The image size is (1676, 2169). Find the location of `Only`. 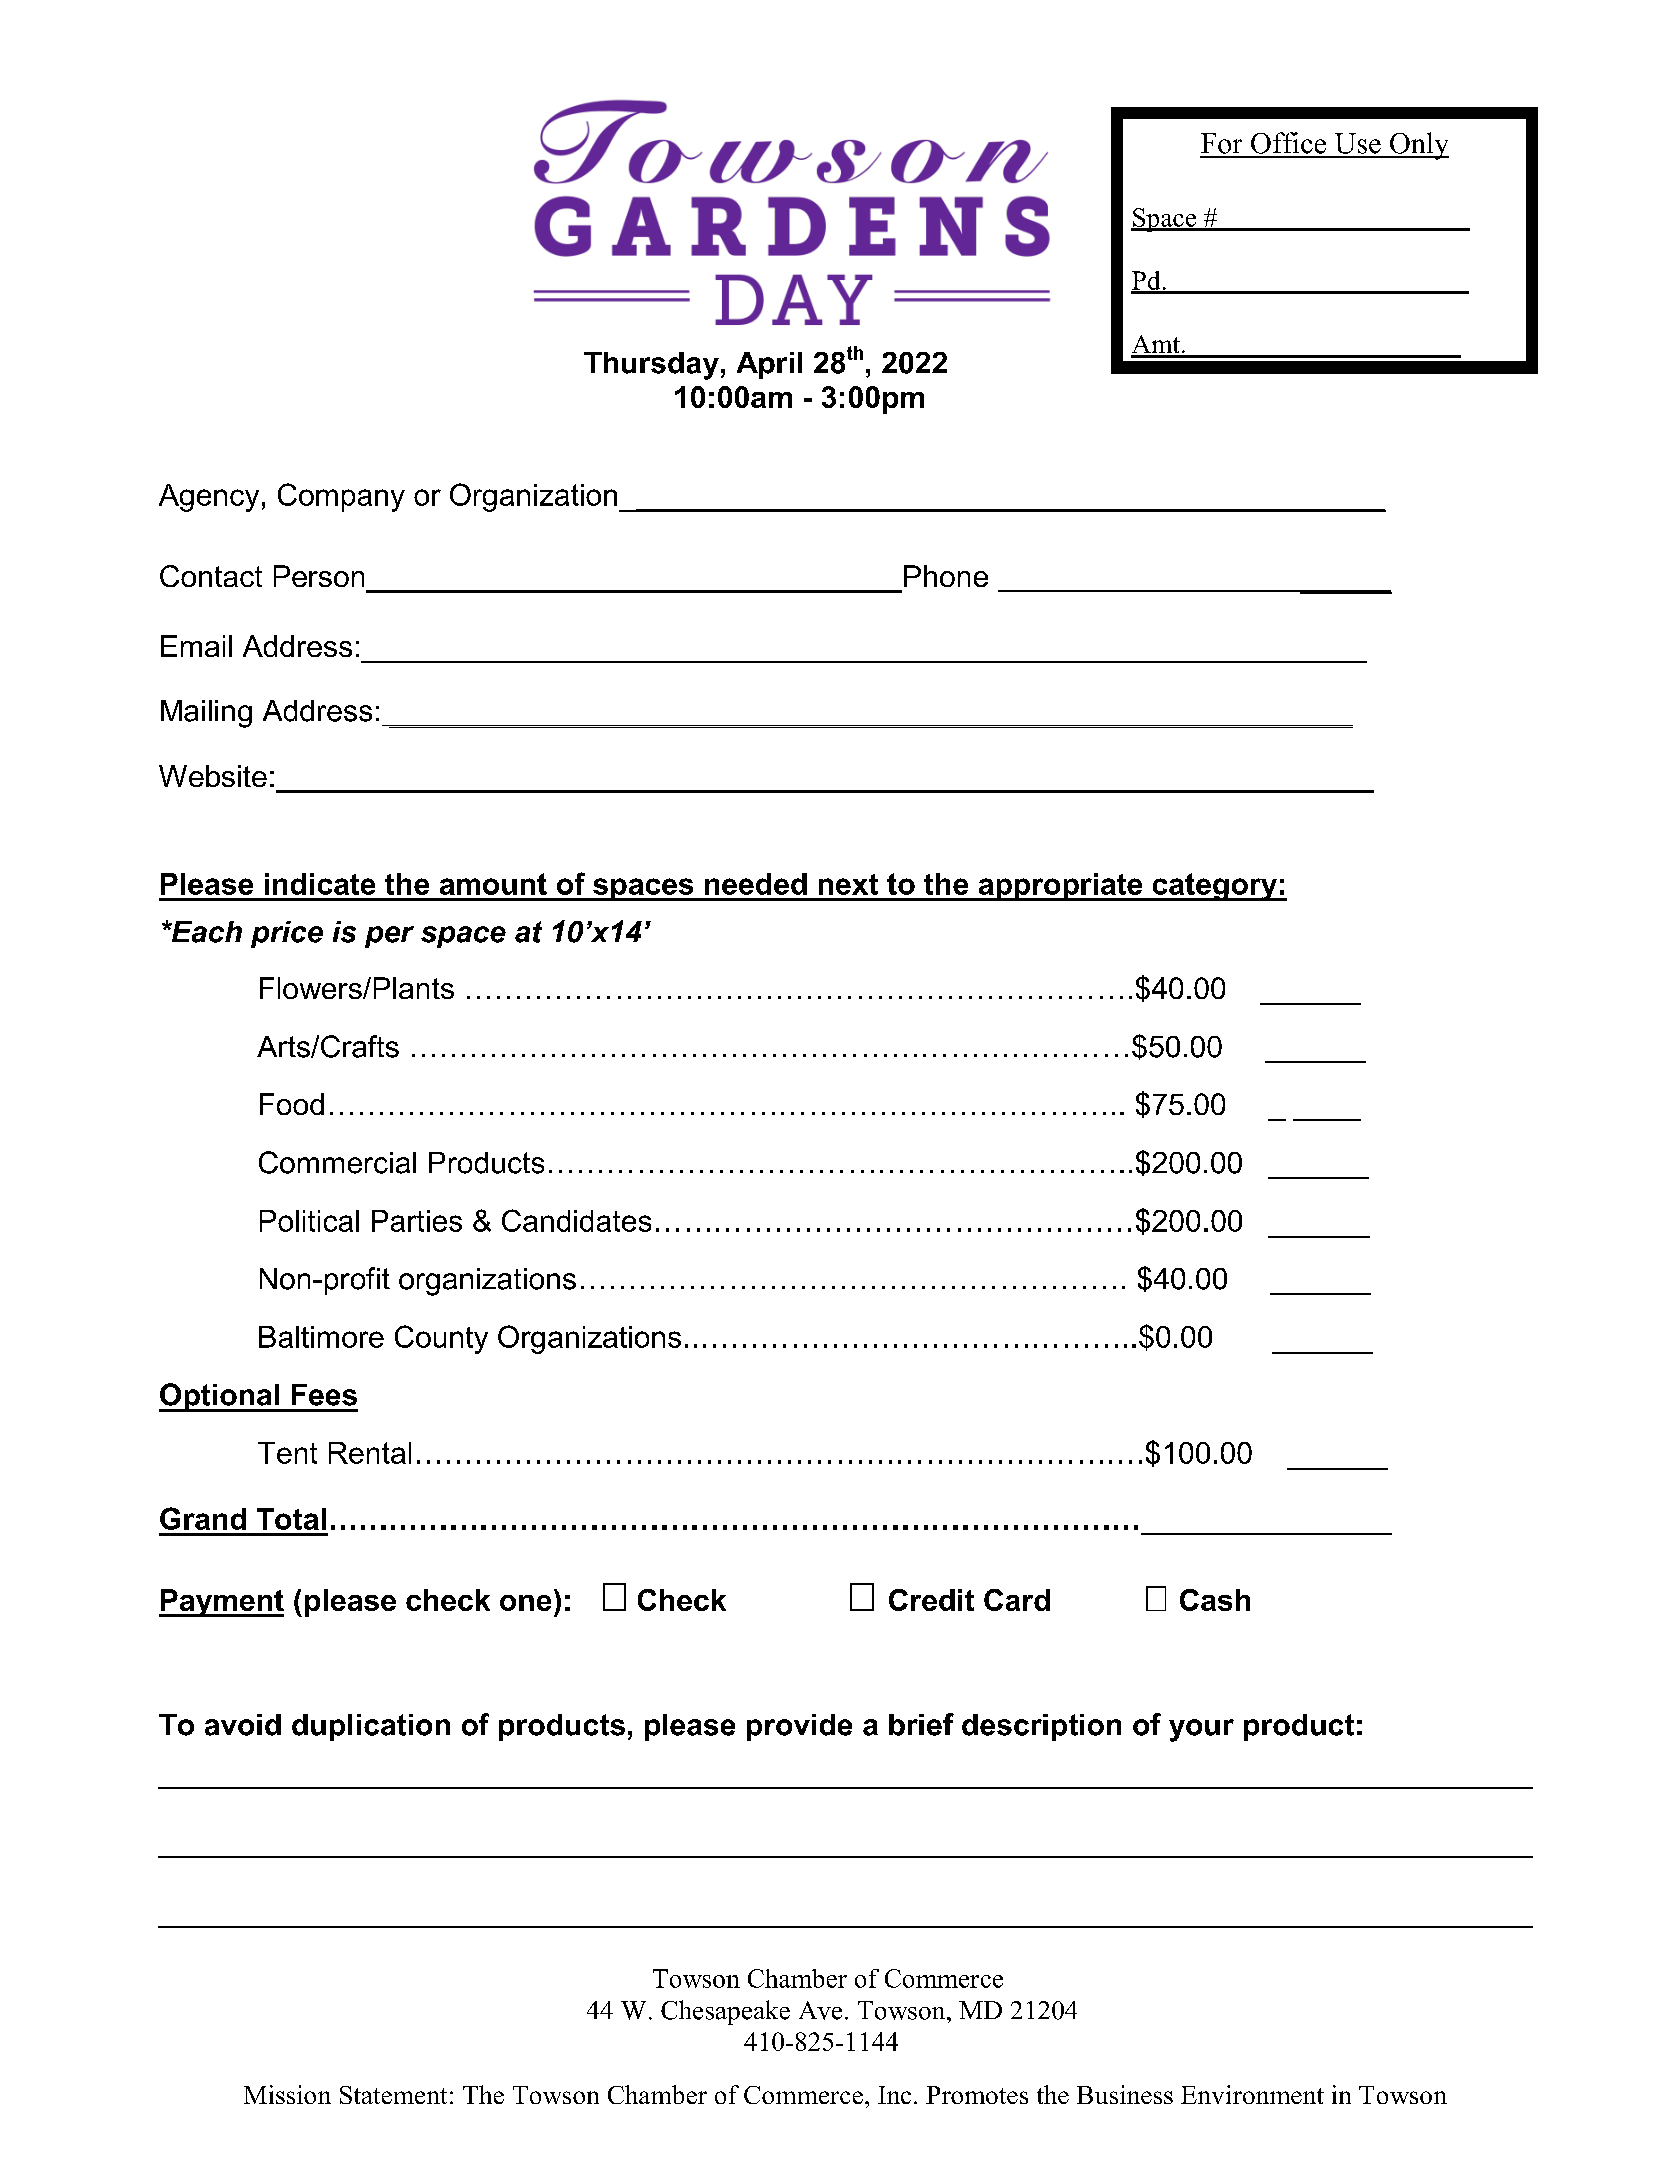

Only is located at coordinates (1418, 146).
